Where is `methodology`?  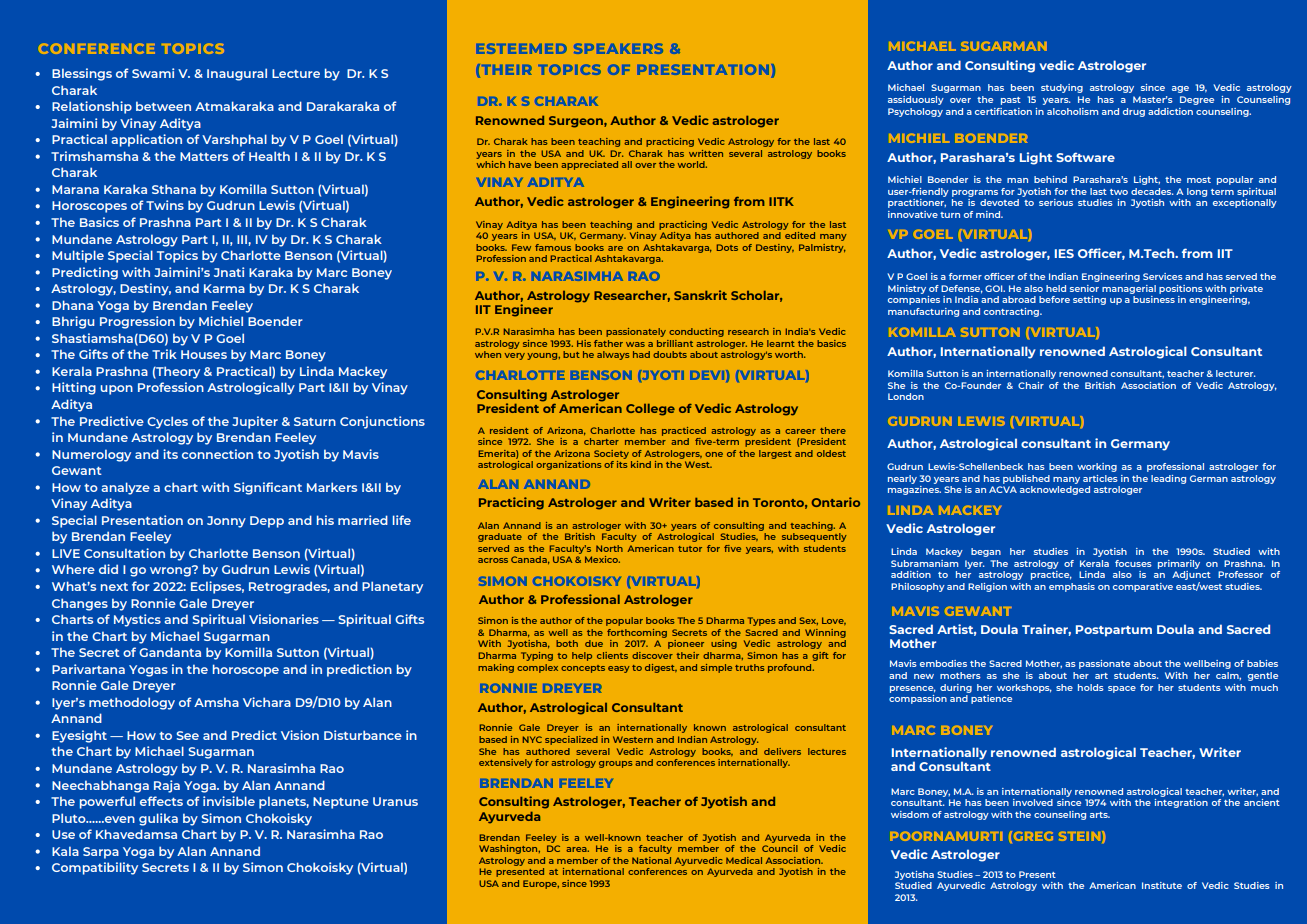
methodology is located at coordinates (132, 703).
